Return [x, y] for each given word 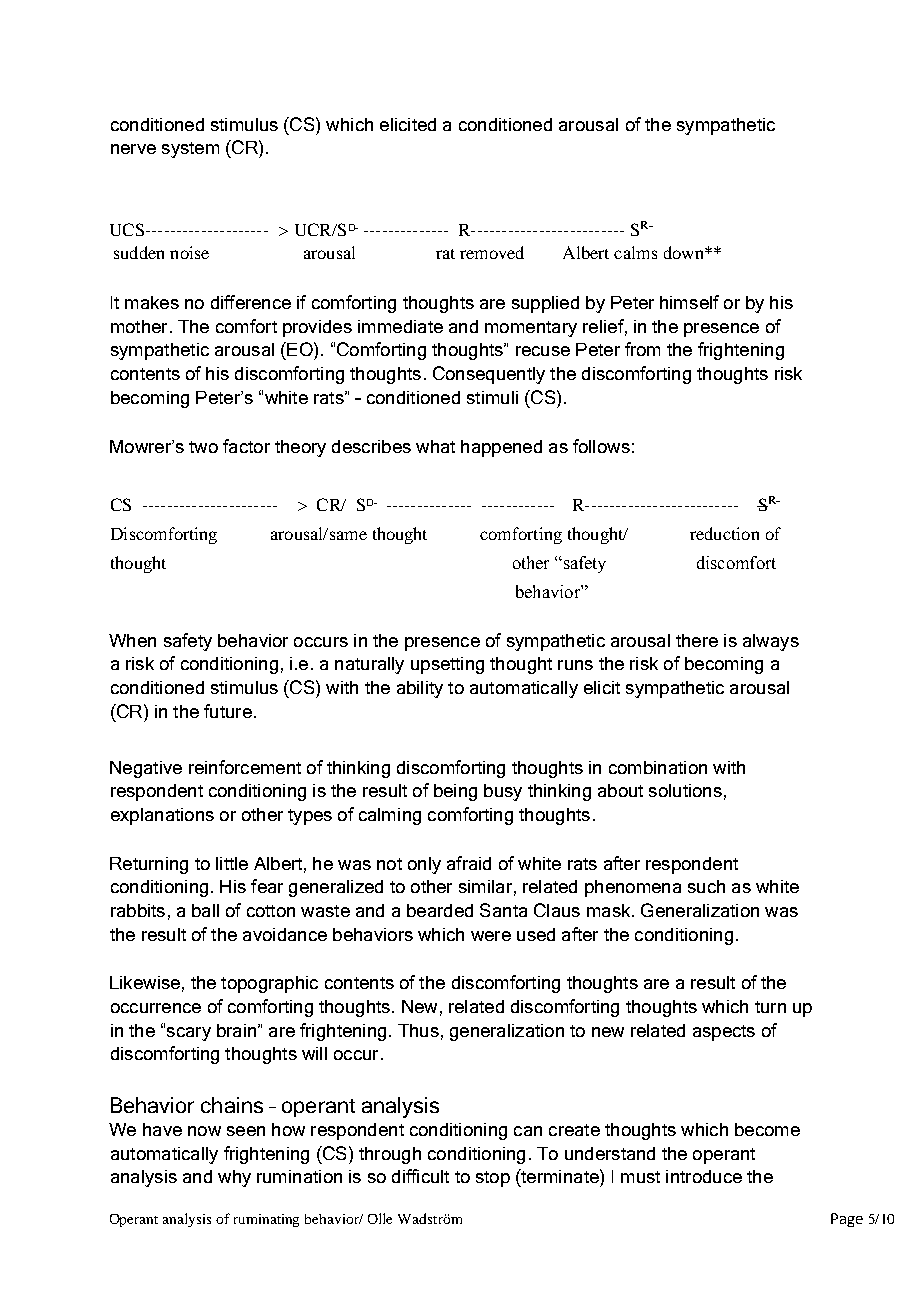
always [771, 642]
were [491, 936]
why [234, 1178]
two [203, 447]
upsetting [447, 665]
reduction [724, 533]
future [228, 711]
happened [501, 448]
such [706, 886]
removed [492, 252]
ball [205, 910]
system [190, 150]
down [685, 252]
